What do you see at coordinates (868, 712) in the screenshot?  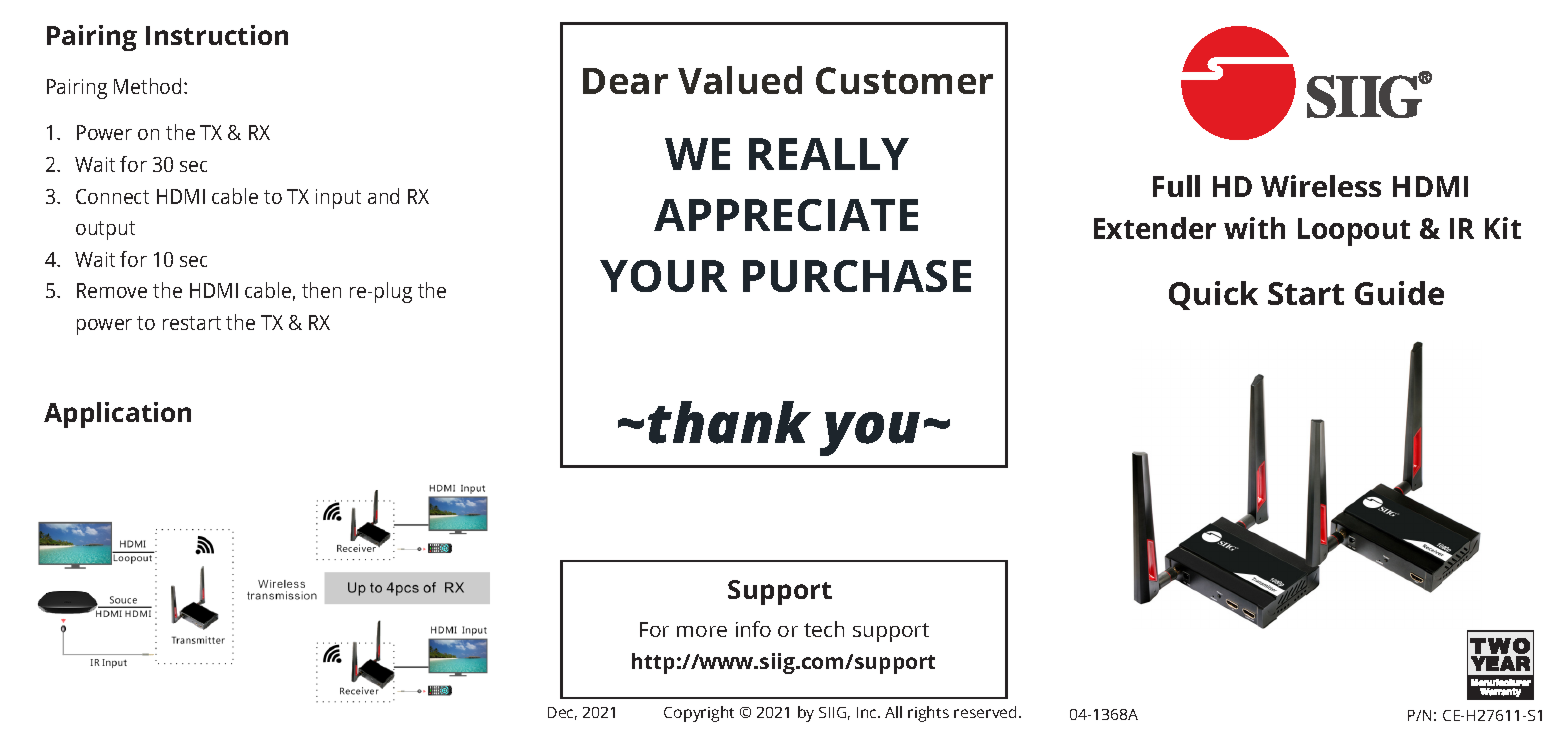 I see `Inc` at bounding box center [868, 712].
